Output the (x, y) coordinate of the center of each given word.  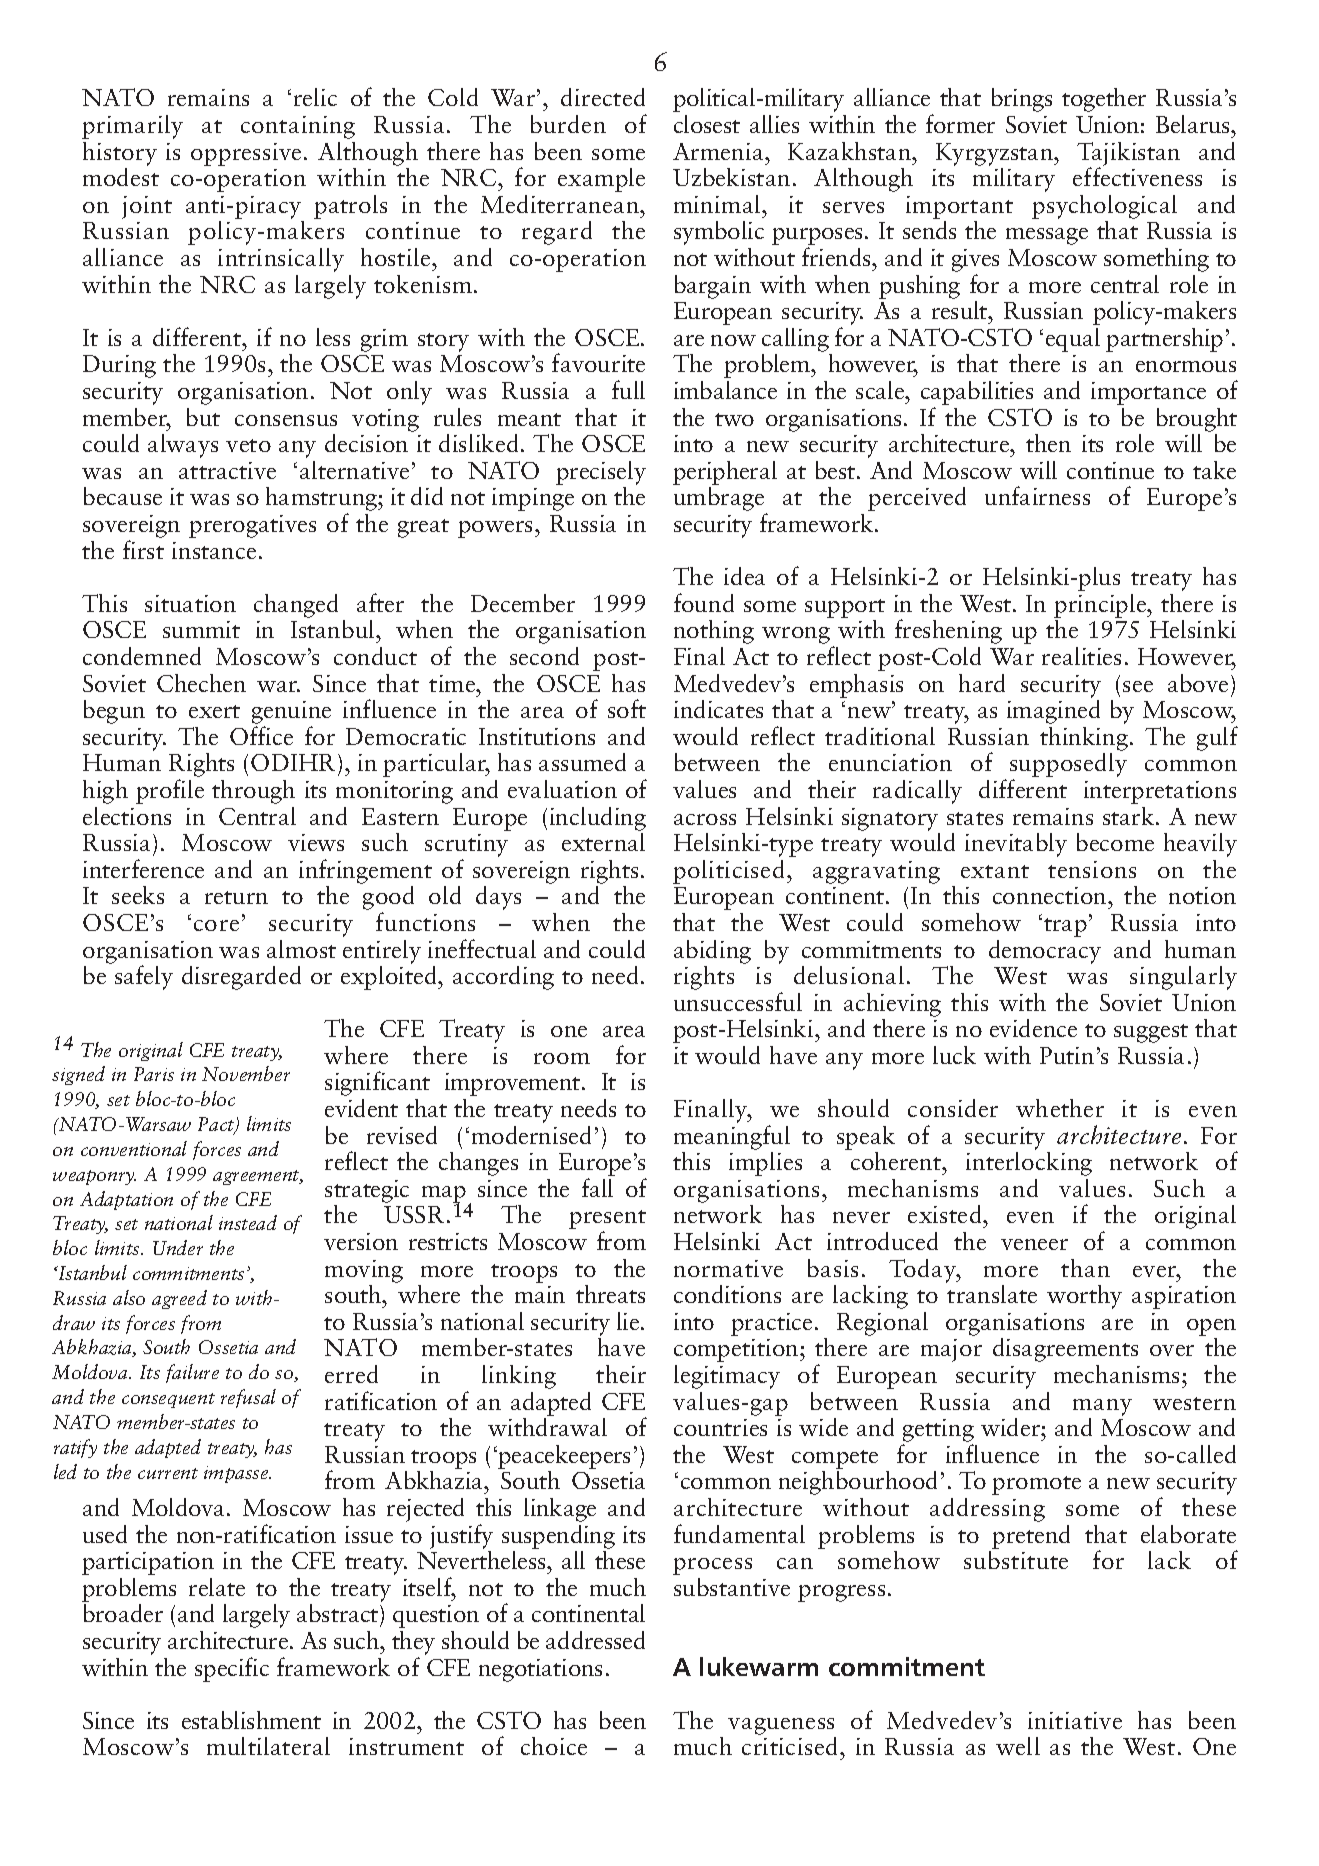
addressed (595, 1640)
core (216, 925)
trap (1065, 927)
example (601, 180)
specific (232, 1669)
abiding (712, 952)
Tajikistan (1128, 155)
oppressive (246, 154)
